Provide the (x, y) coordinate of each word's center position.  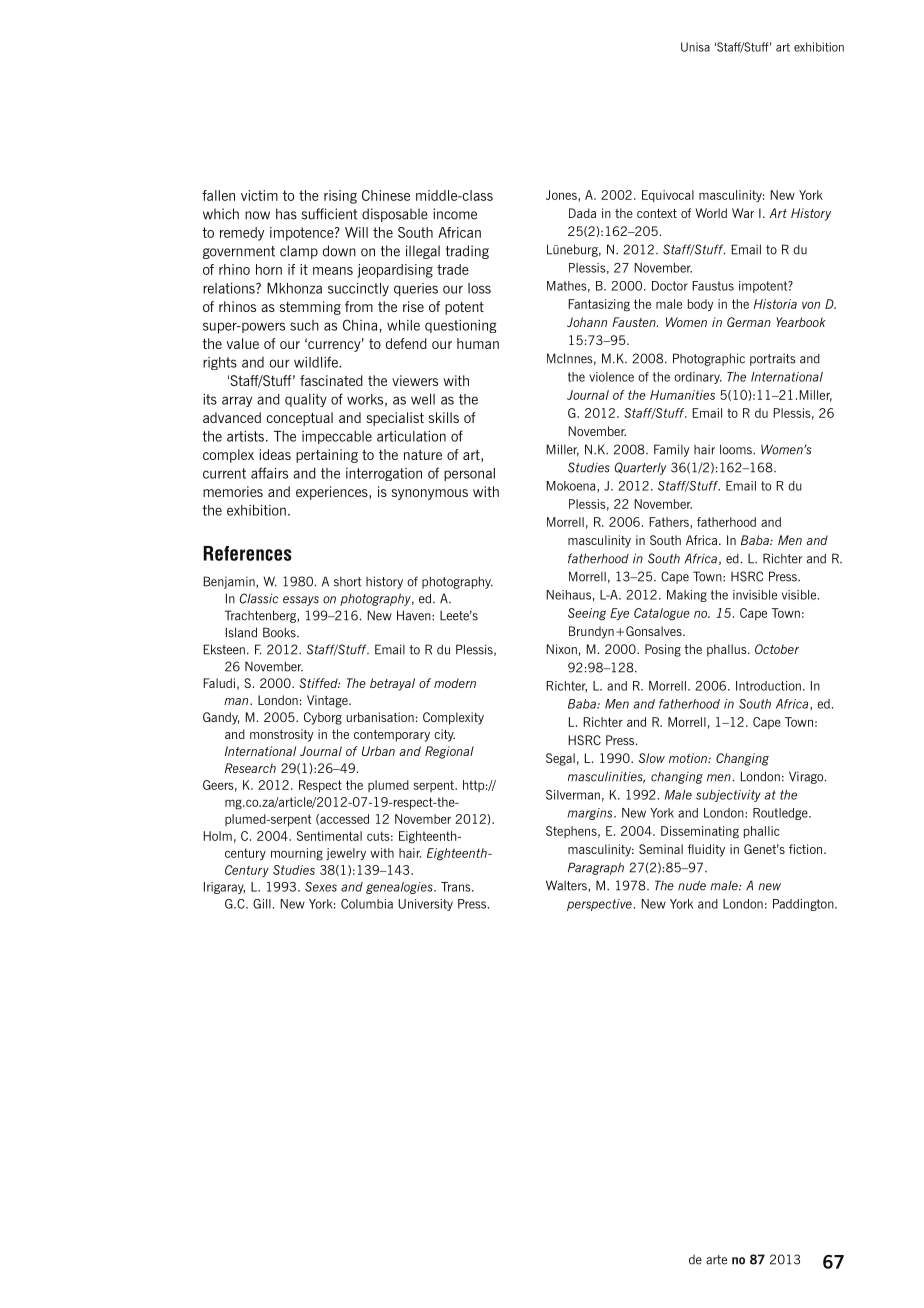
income (455, 214)
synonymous (430, 494)
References (247, 553)
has (286, 214)
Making (687, 596)
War (743, 213)
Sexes (321, 887)
